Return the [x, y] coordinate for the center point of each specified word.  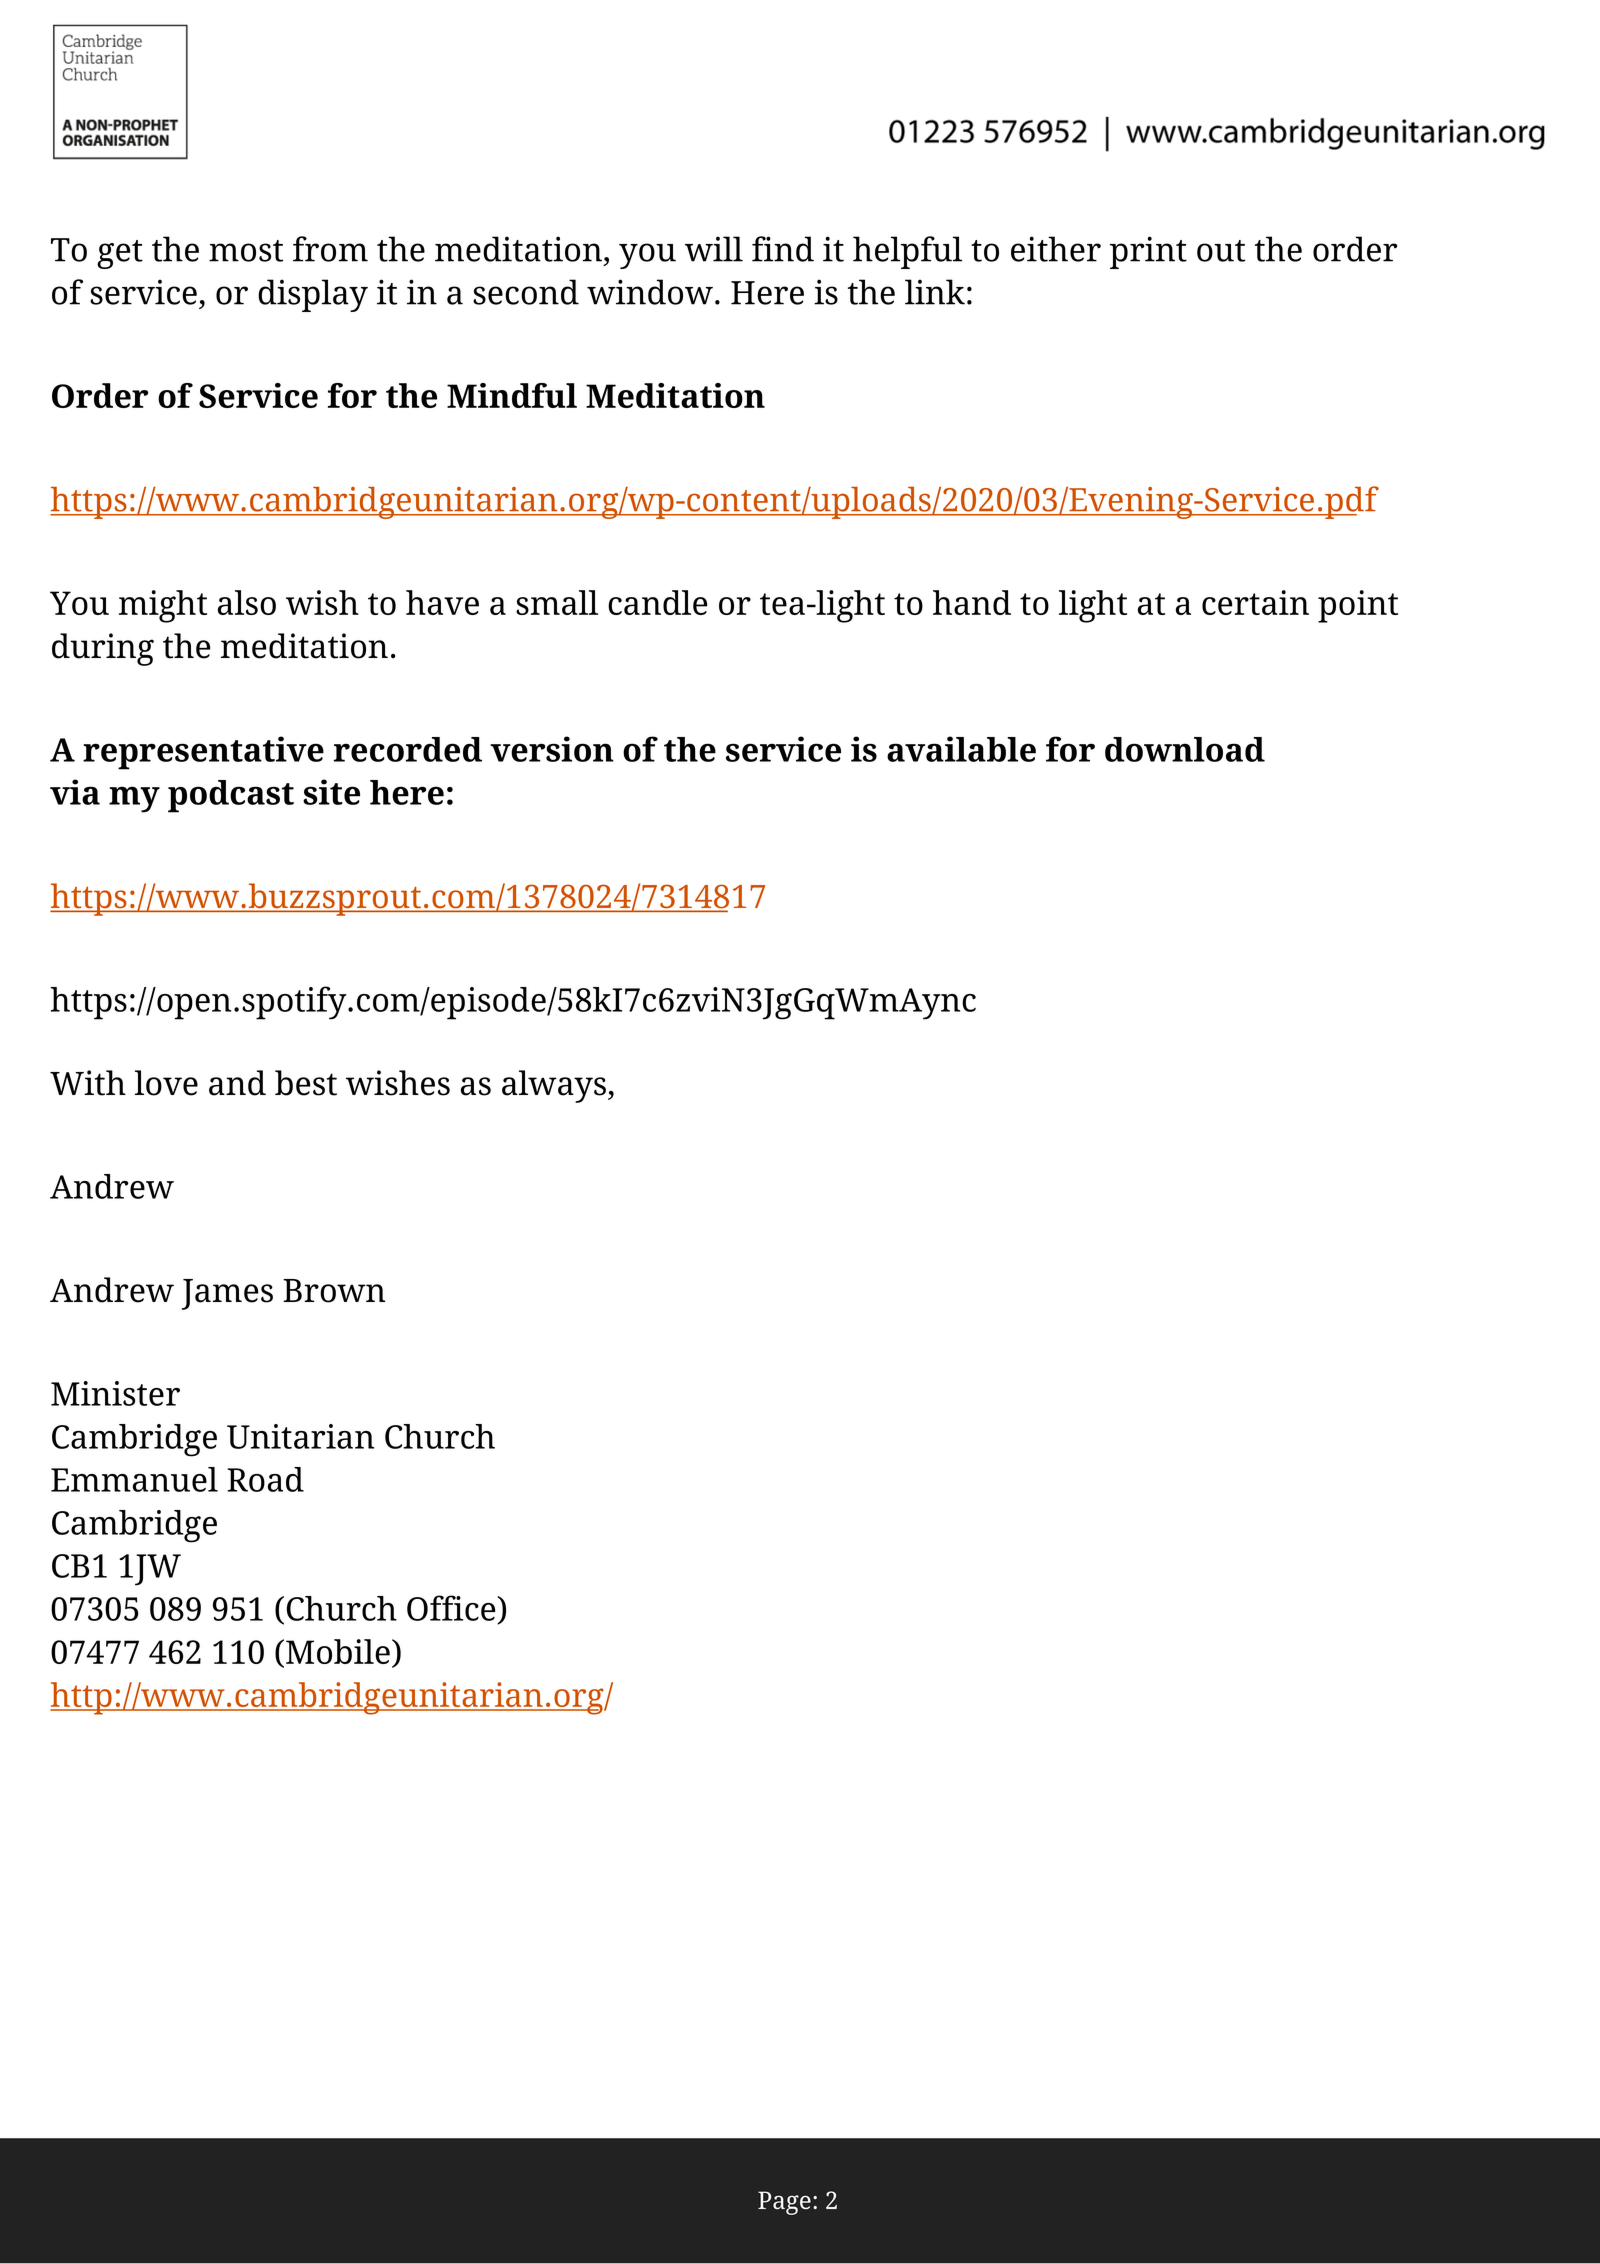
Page [784, 2203]
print [1148, 252]
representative [203, 753]
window [650, 292]
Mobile [338, 1651]
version [552, 749]
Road [265, 1479]
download [1185, 749]
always [555, 1086]
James [227, 1294]
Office [452, 1609]
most [246, 251]
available [961, 749]
